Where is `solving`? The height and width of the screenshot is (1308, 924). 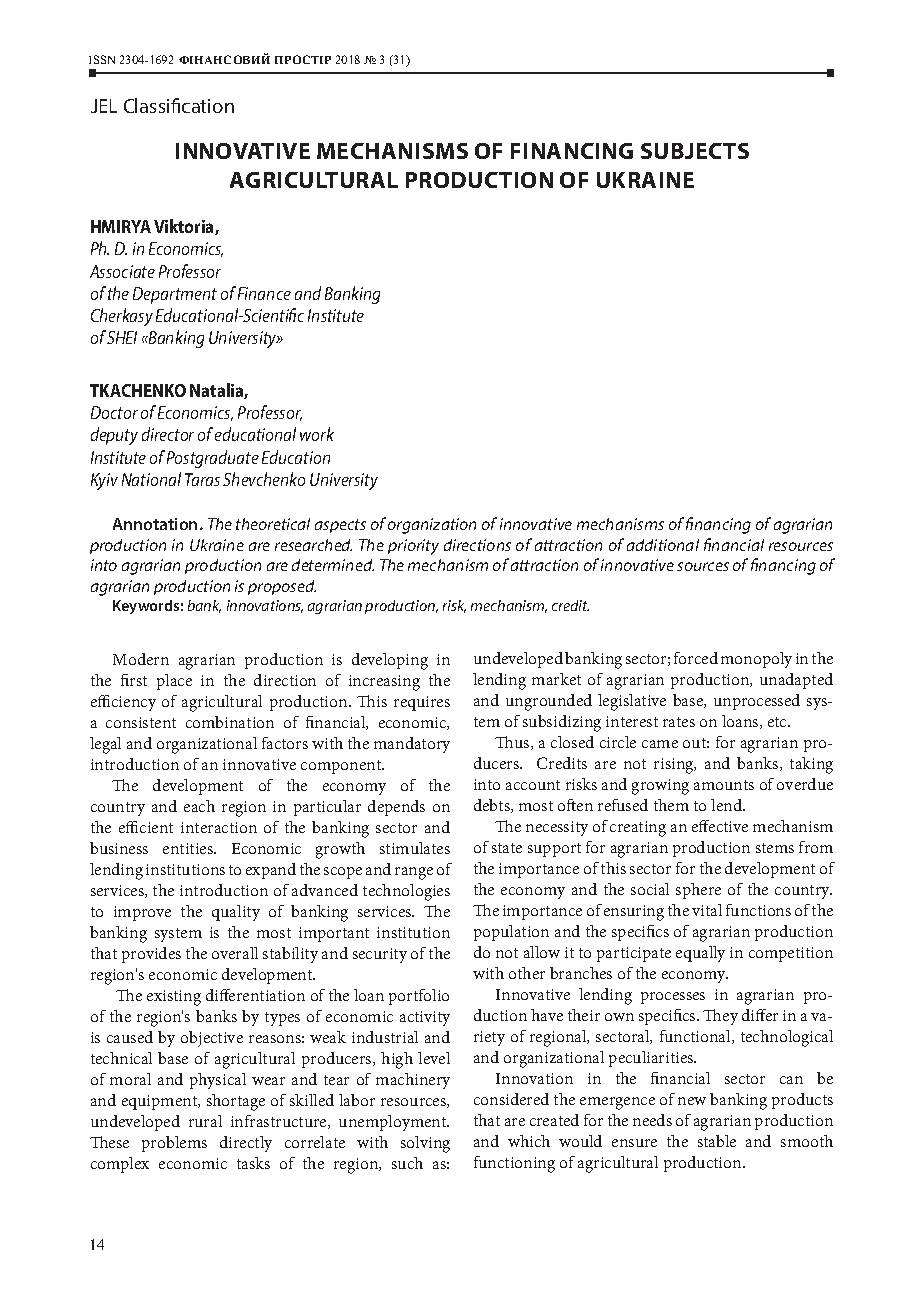 solving is located at coordinates (425, 1144).
